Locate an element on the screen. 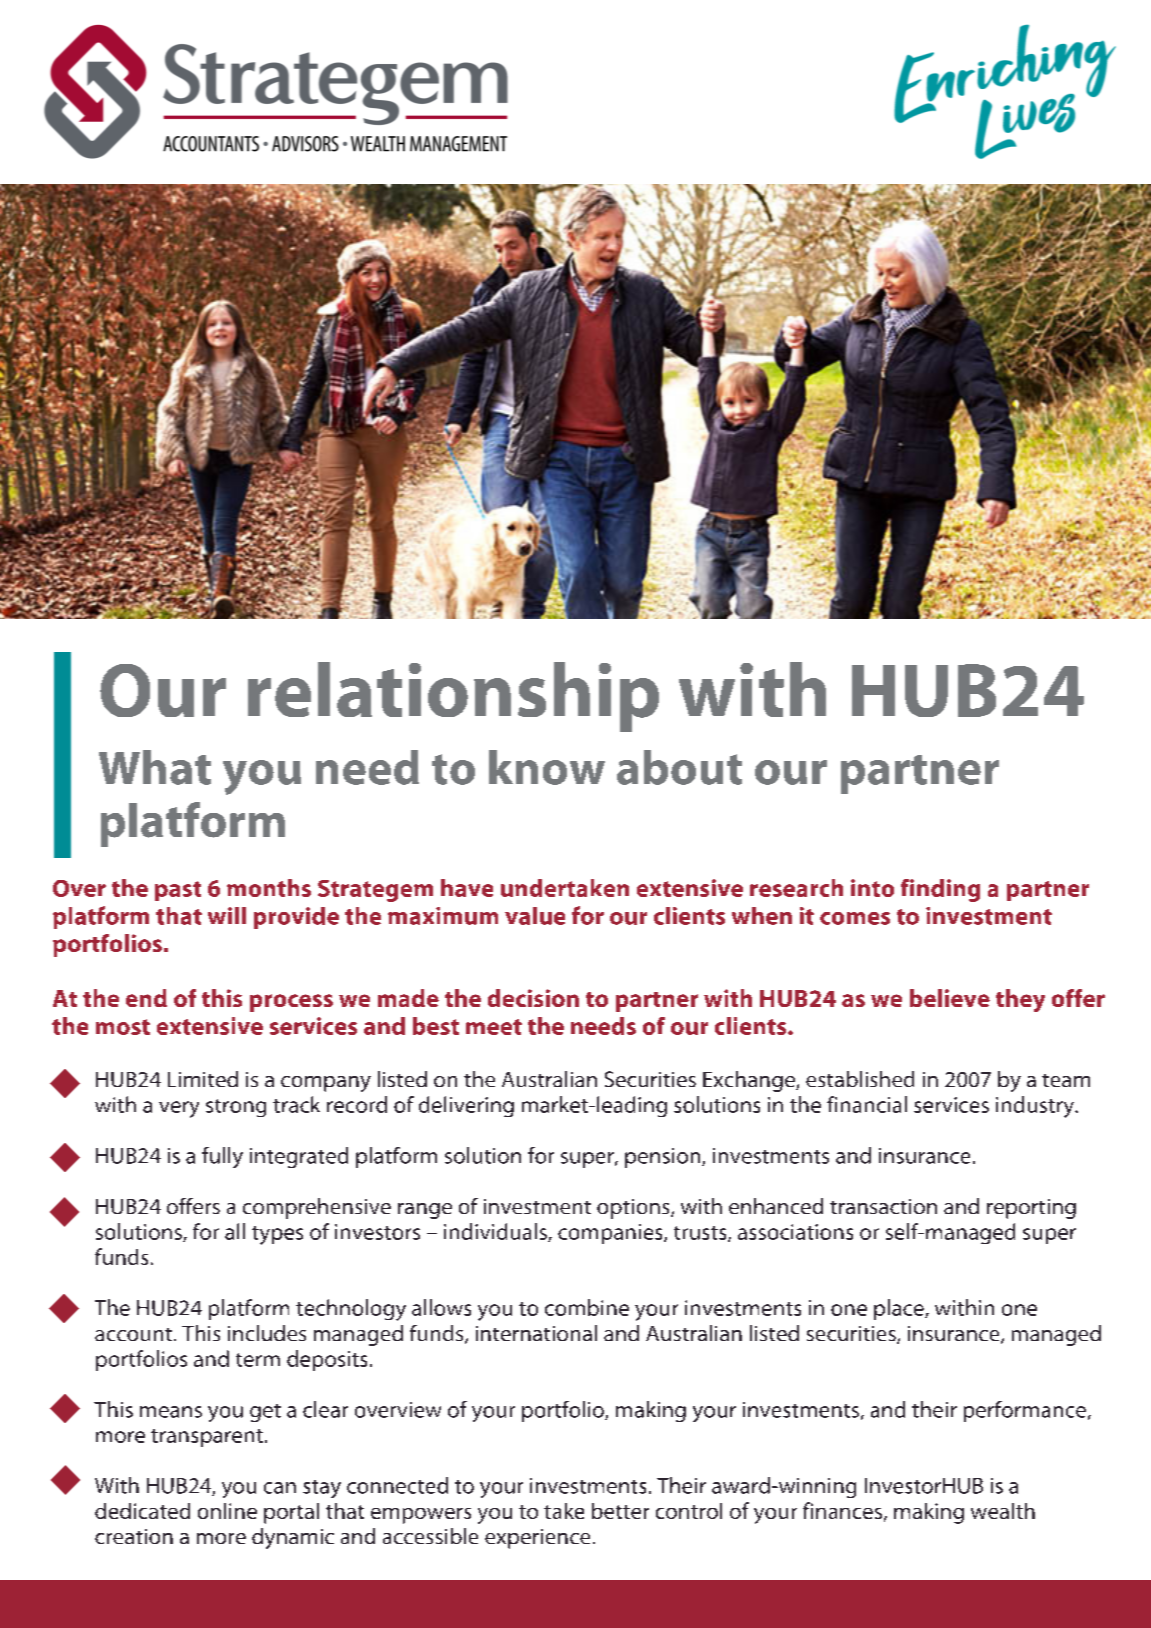 The image size is (1151, 1628). about is located at coordinates (679, 767).
